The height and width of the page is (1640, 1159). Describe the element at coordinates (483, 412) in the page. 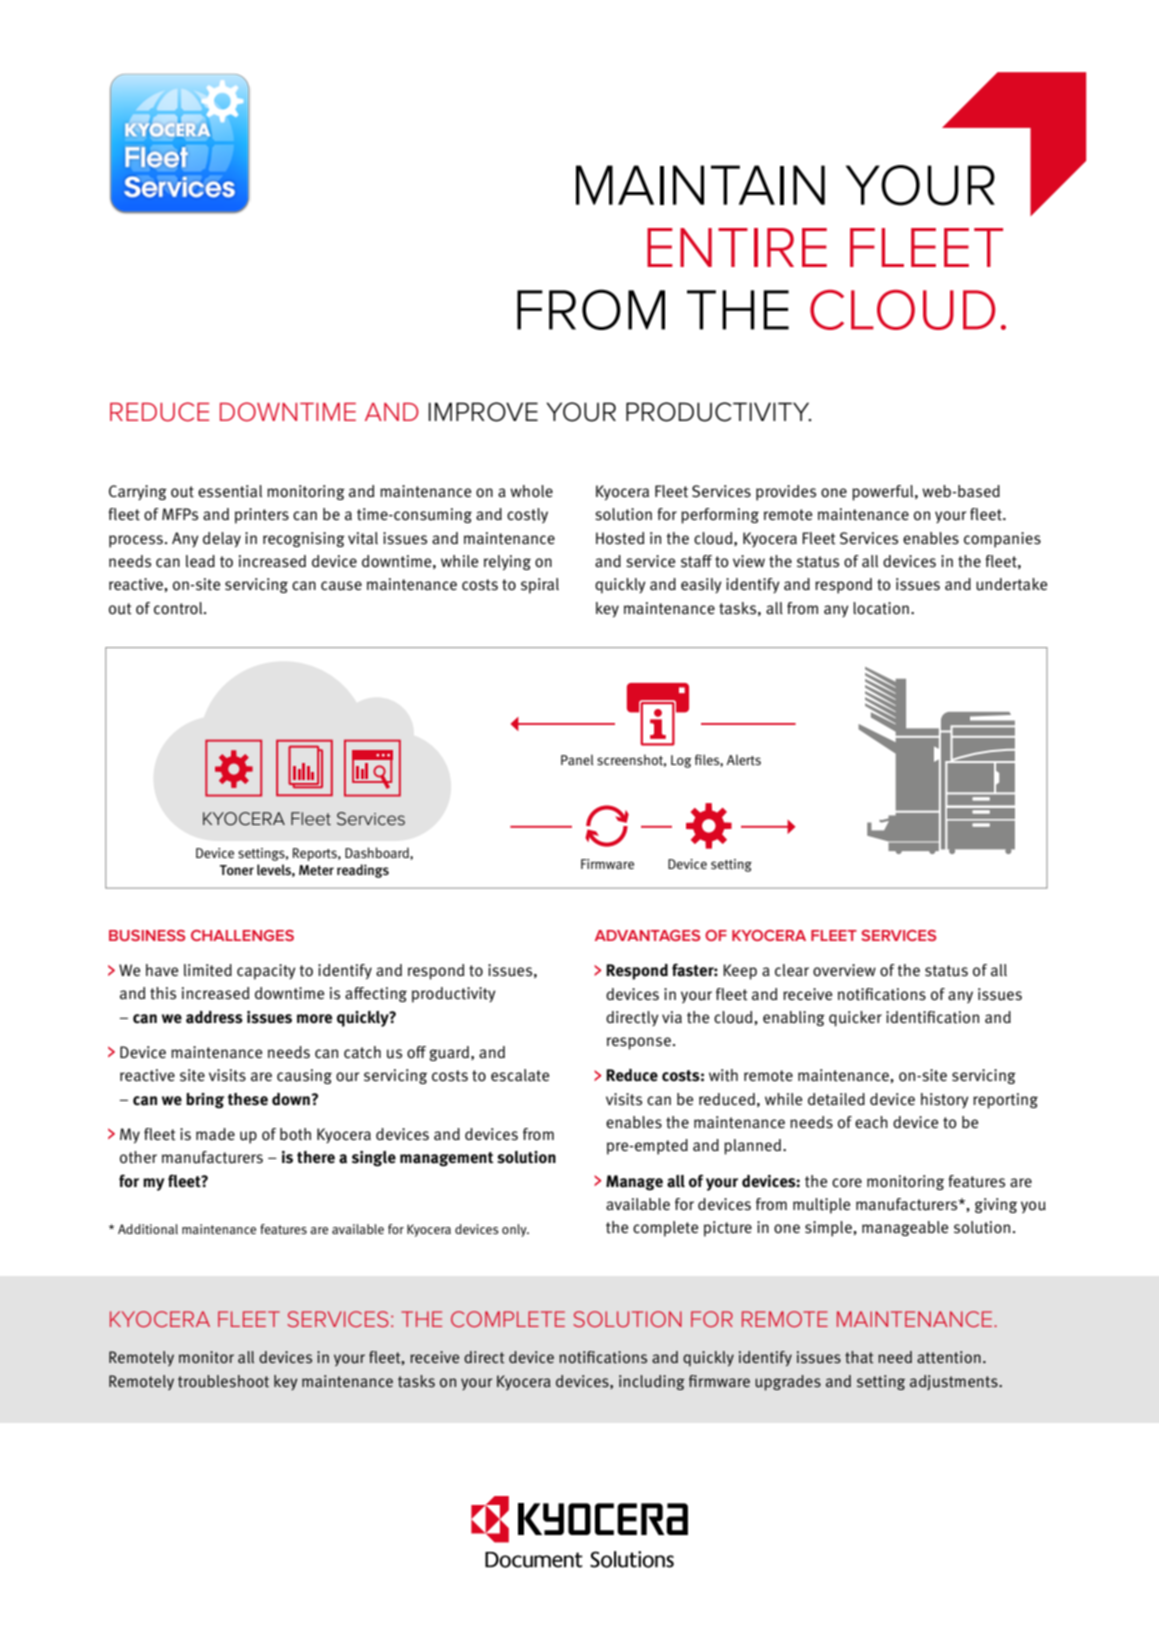

I see `IMPROVE` at that location.
